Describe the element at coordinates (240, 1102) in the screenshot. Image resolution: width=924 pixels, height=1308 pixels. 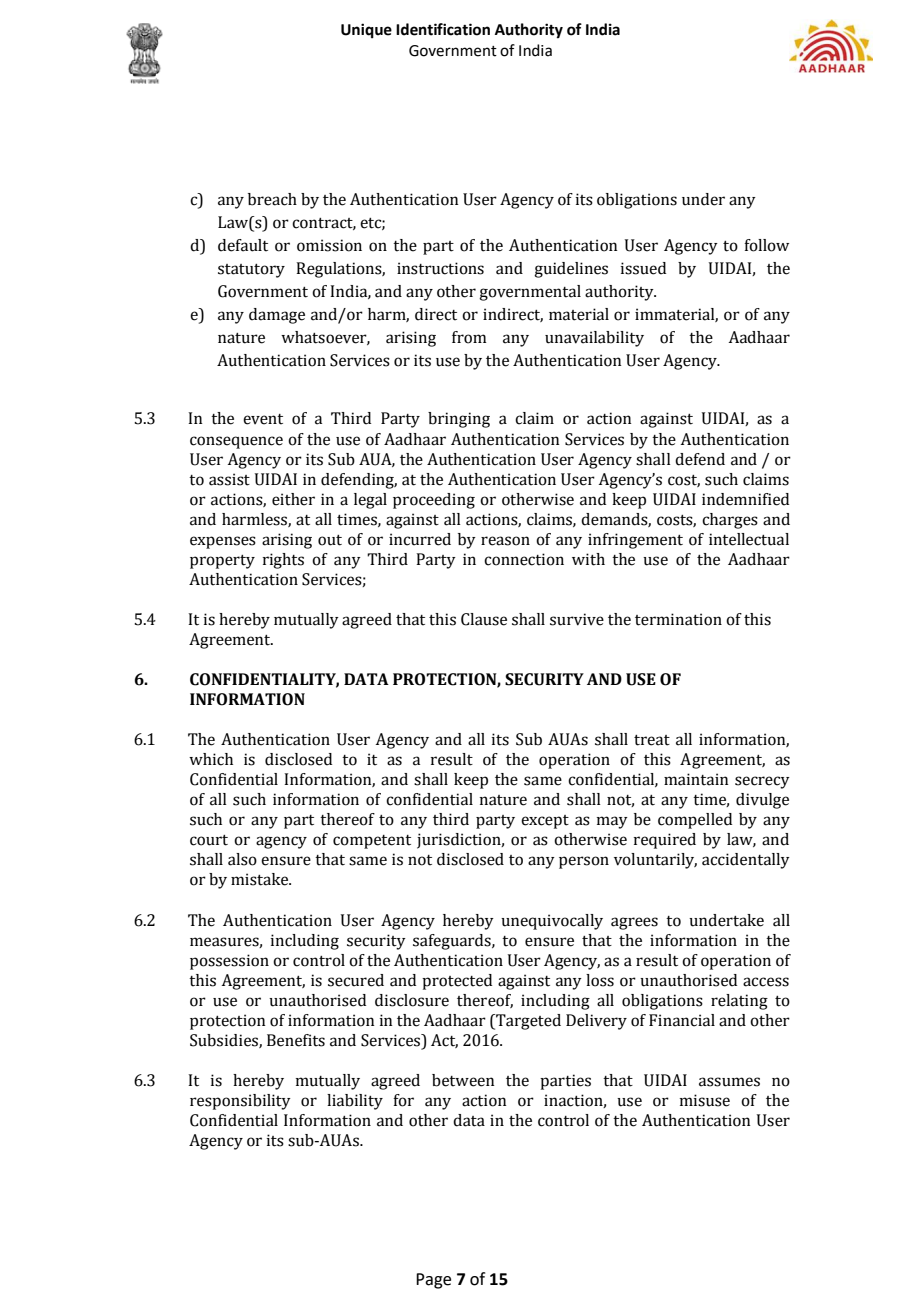
I see `responsibility` at that location.
